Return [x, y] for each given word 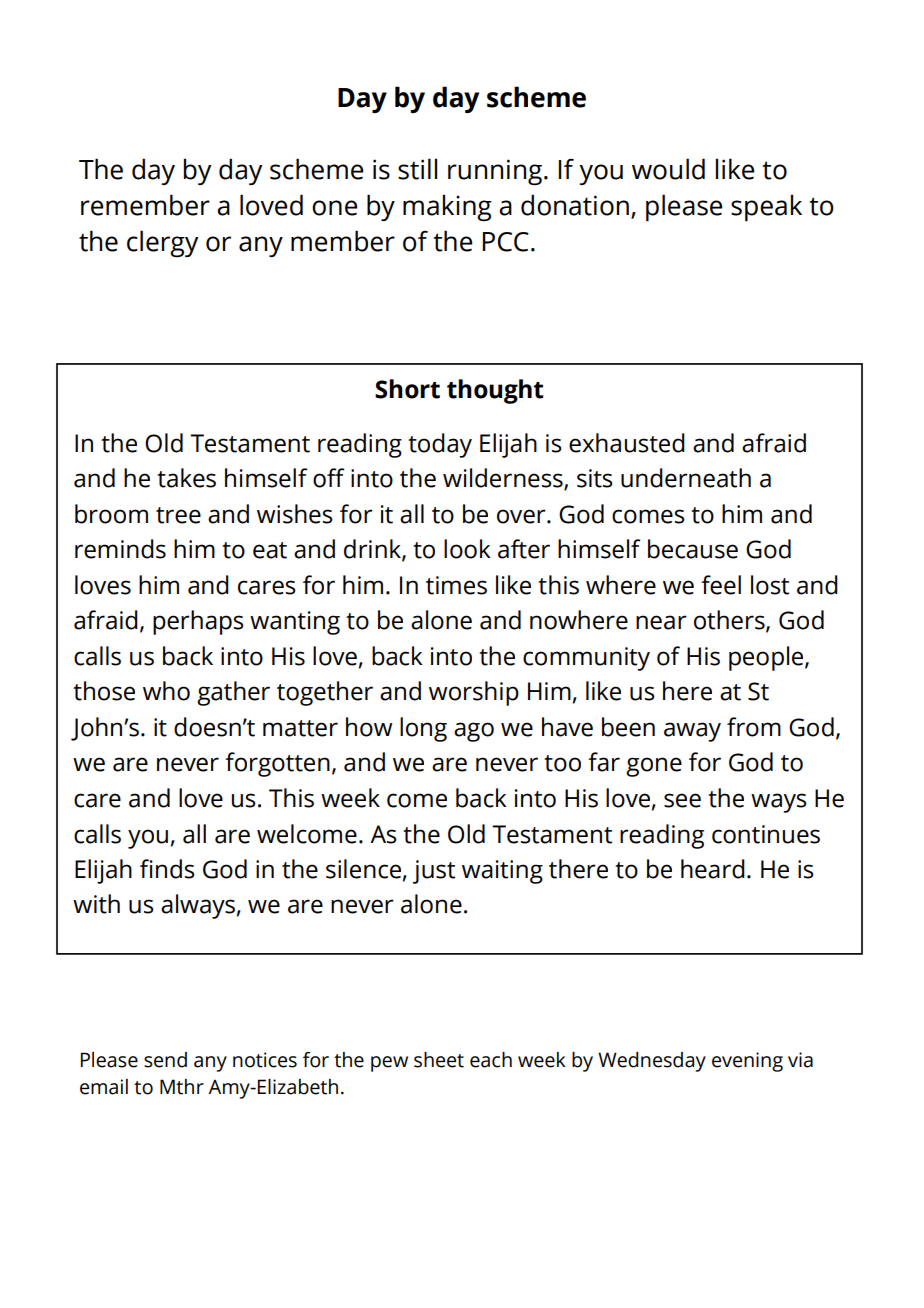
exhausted [627, 443]
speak [766, 208]
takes [186, 478]
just [434, 872]
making [447, 207]
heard [713, 869]
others [730, 621]
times [456, 585]
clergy [162, 243]
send [165, 1060]
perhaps [198, 622]
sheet [439, 1060]
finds [167, 869]
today [440, 445]
